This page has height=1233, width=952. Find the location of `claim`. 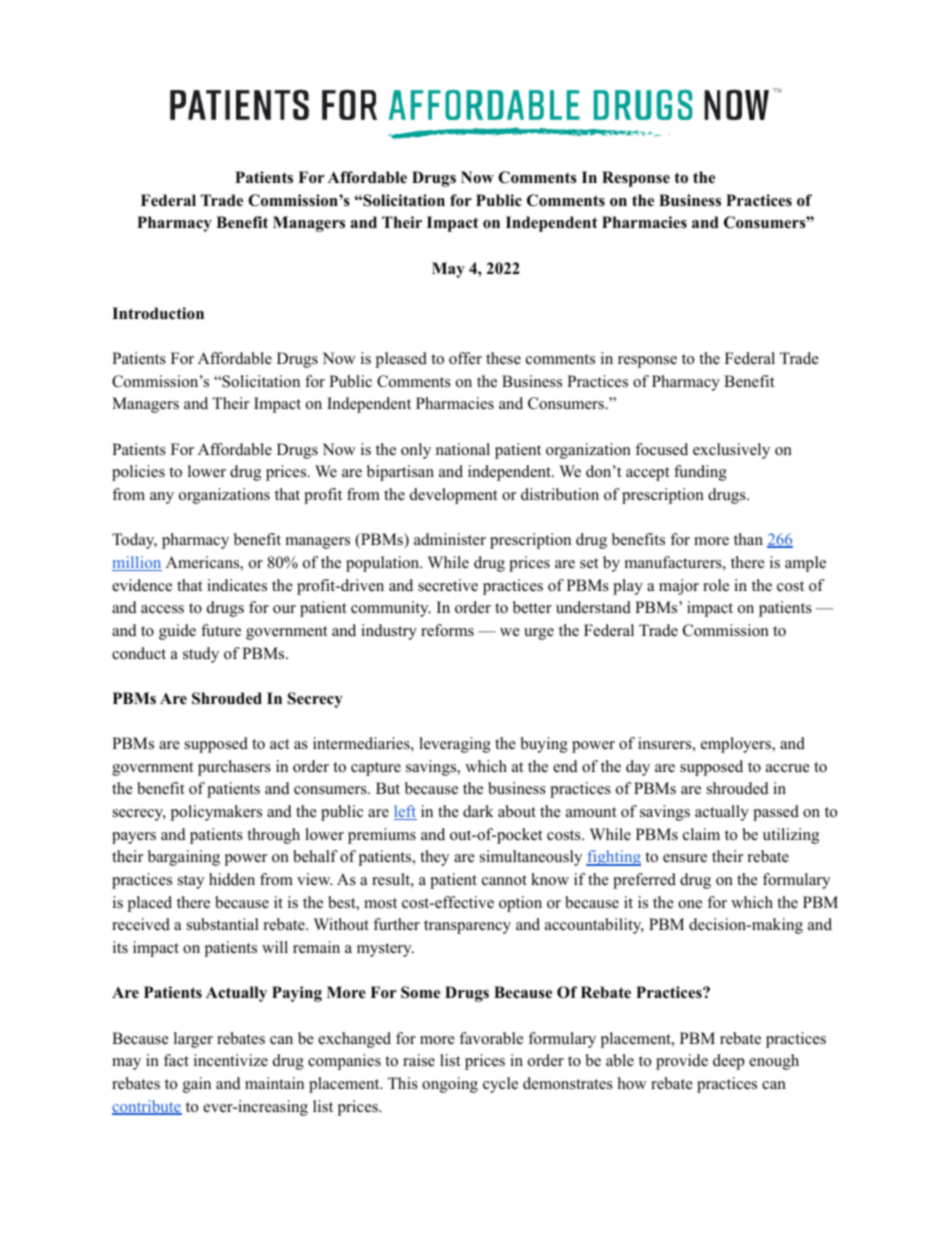

claim is located at coordinates (701, 834).
